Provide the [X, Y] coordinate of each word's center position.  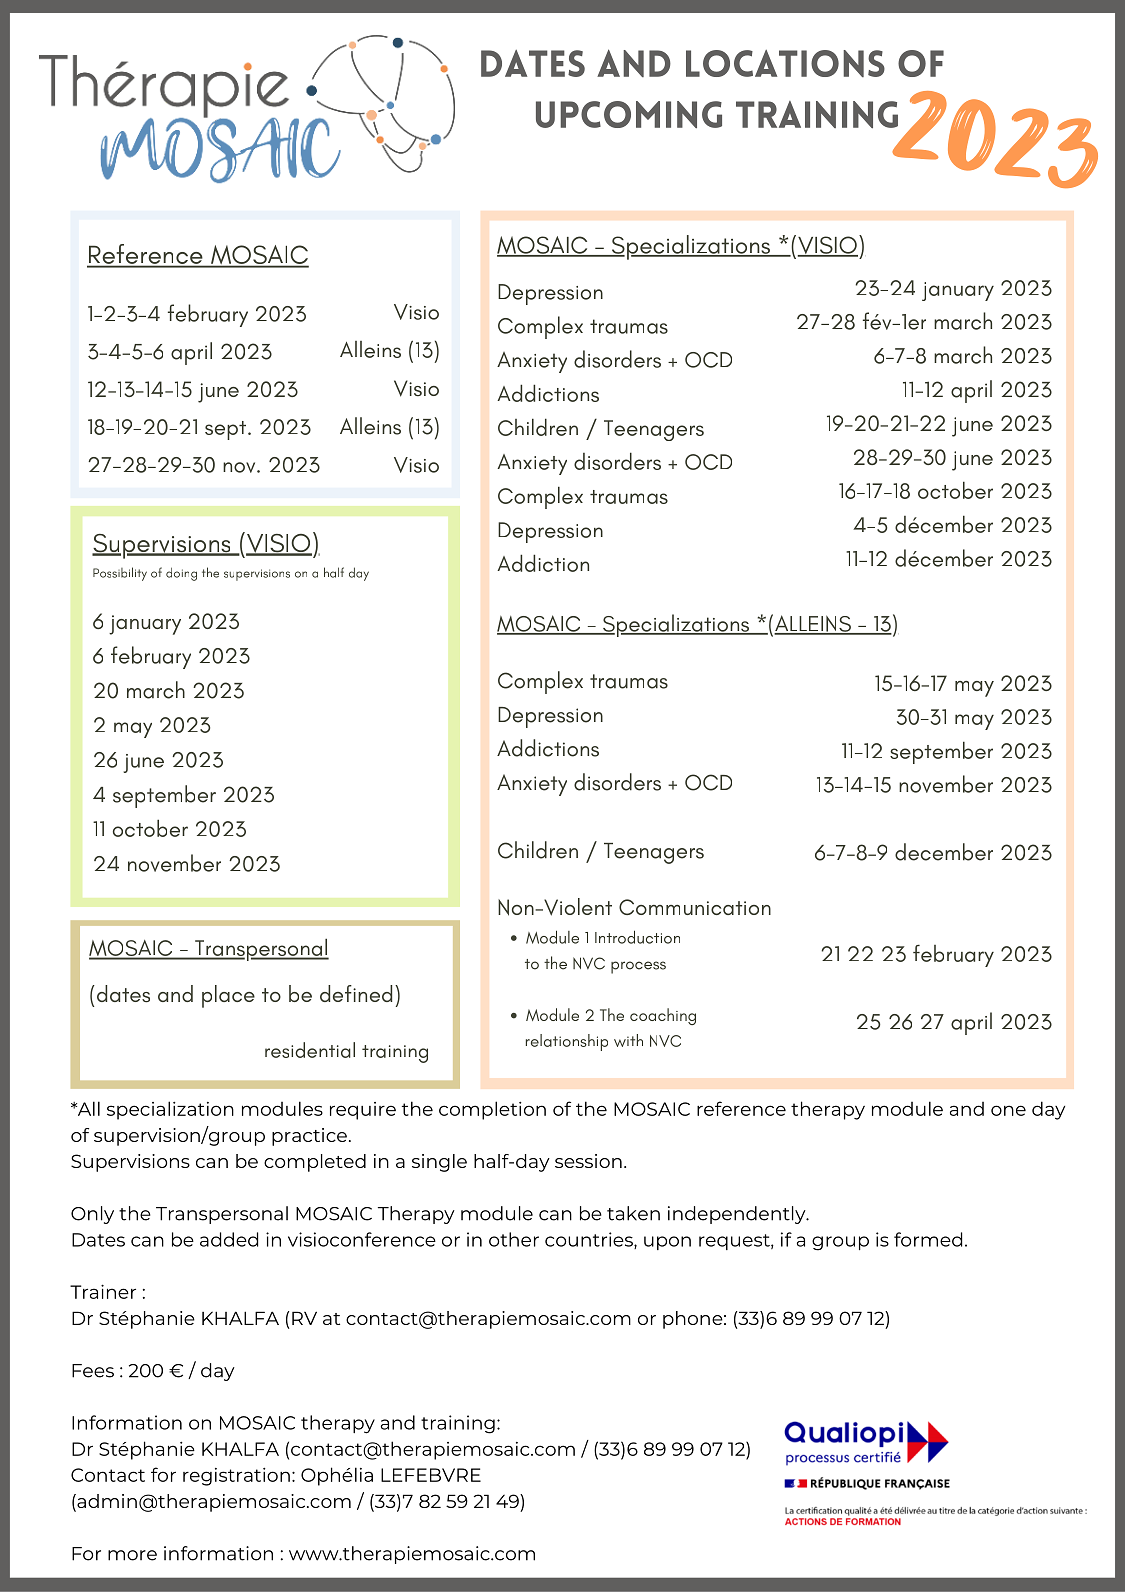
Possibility [120, 574]
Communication [695, 907]
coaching [663, 1016]
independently [738, 1215]
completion [492, 1110]
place [228, 996]
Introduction [637, 937]
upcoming [629, 114]
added [229, 1239]
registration [236, 1477]
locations [785, 63]
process [638, 967]
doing [181, 574]
